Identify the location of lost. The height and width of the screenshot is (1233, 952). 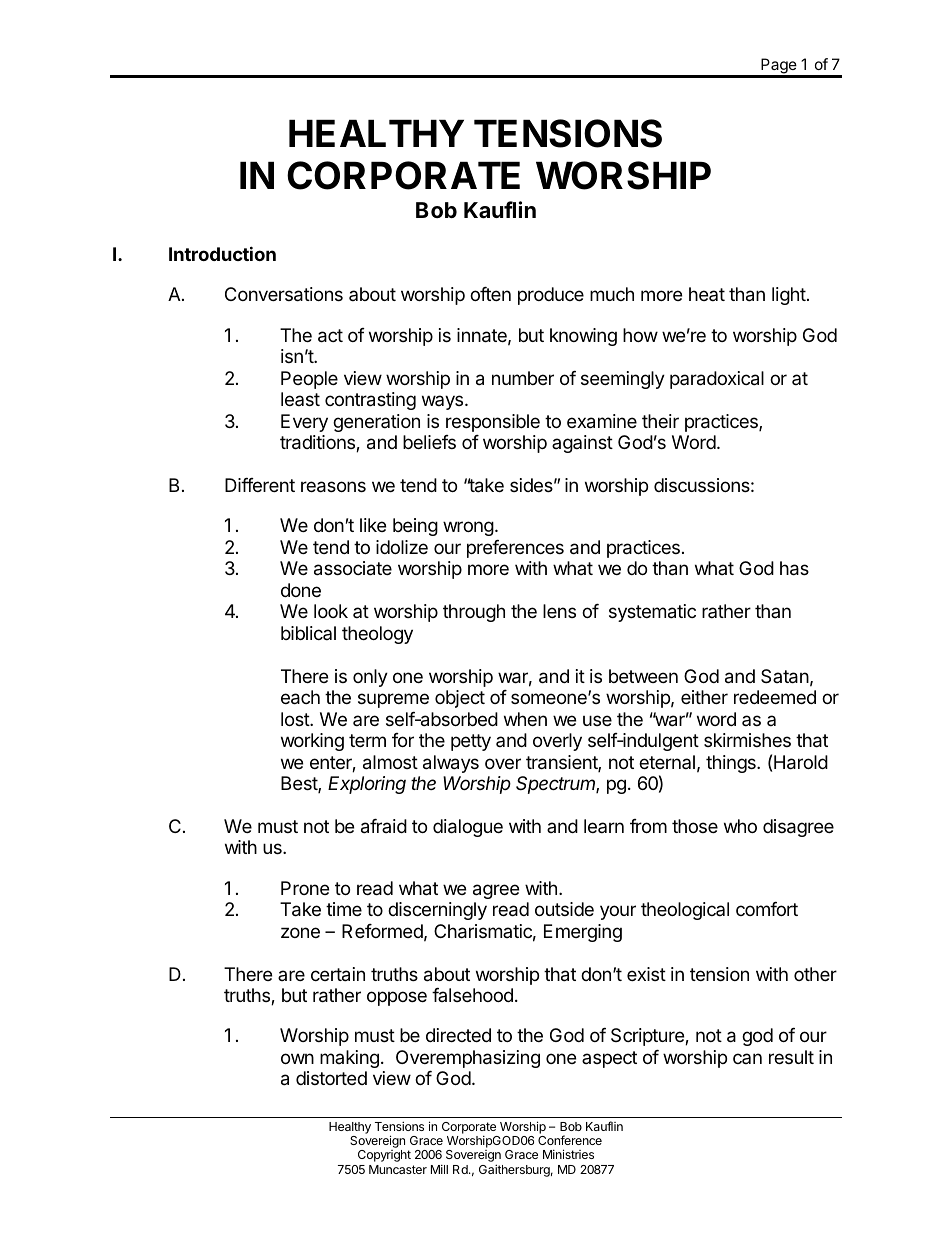
(296, 719).
